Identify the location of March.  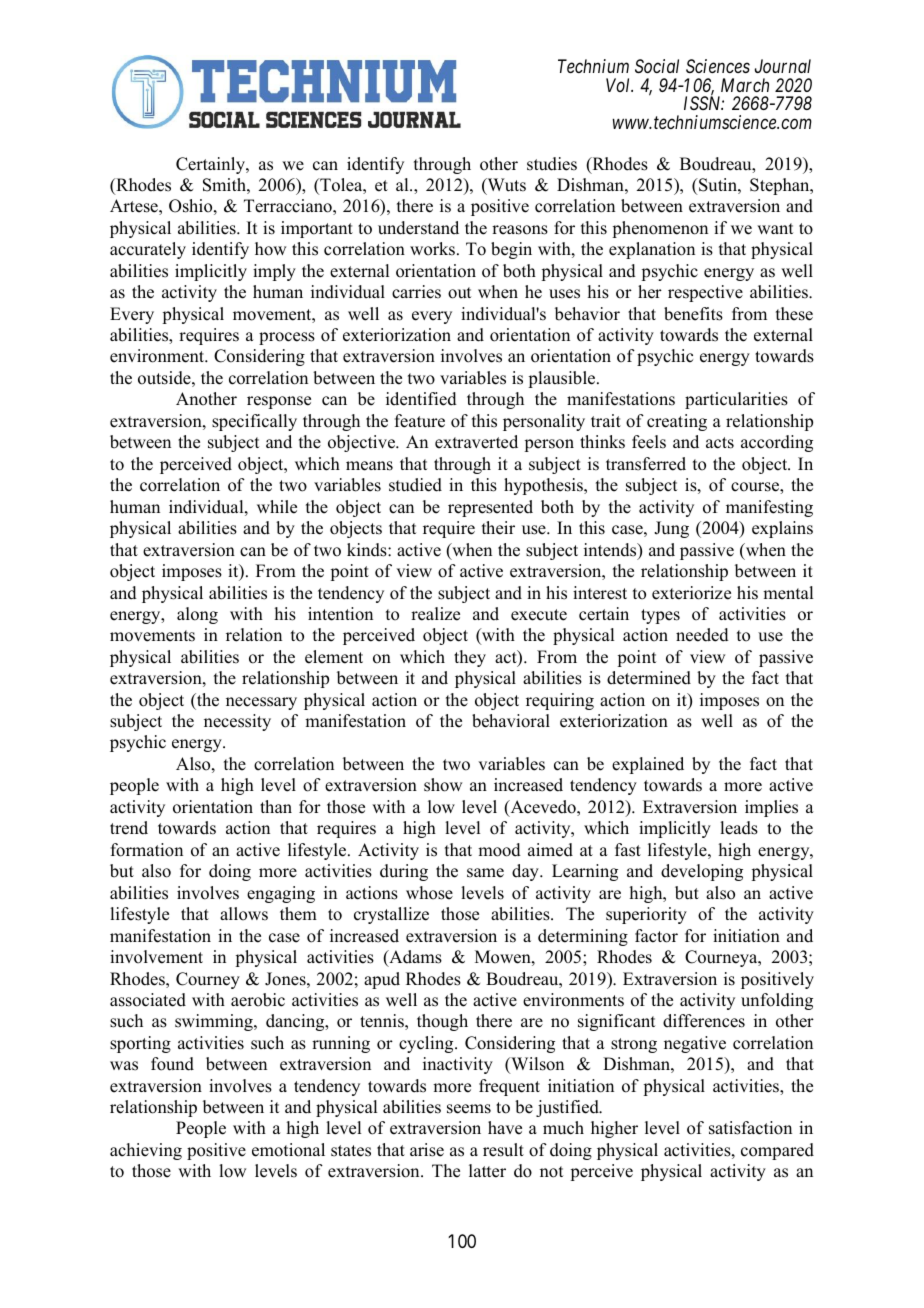
(745, 85).
